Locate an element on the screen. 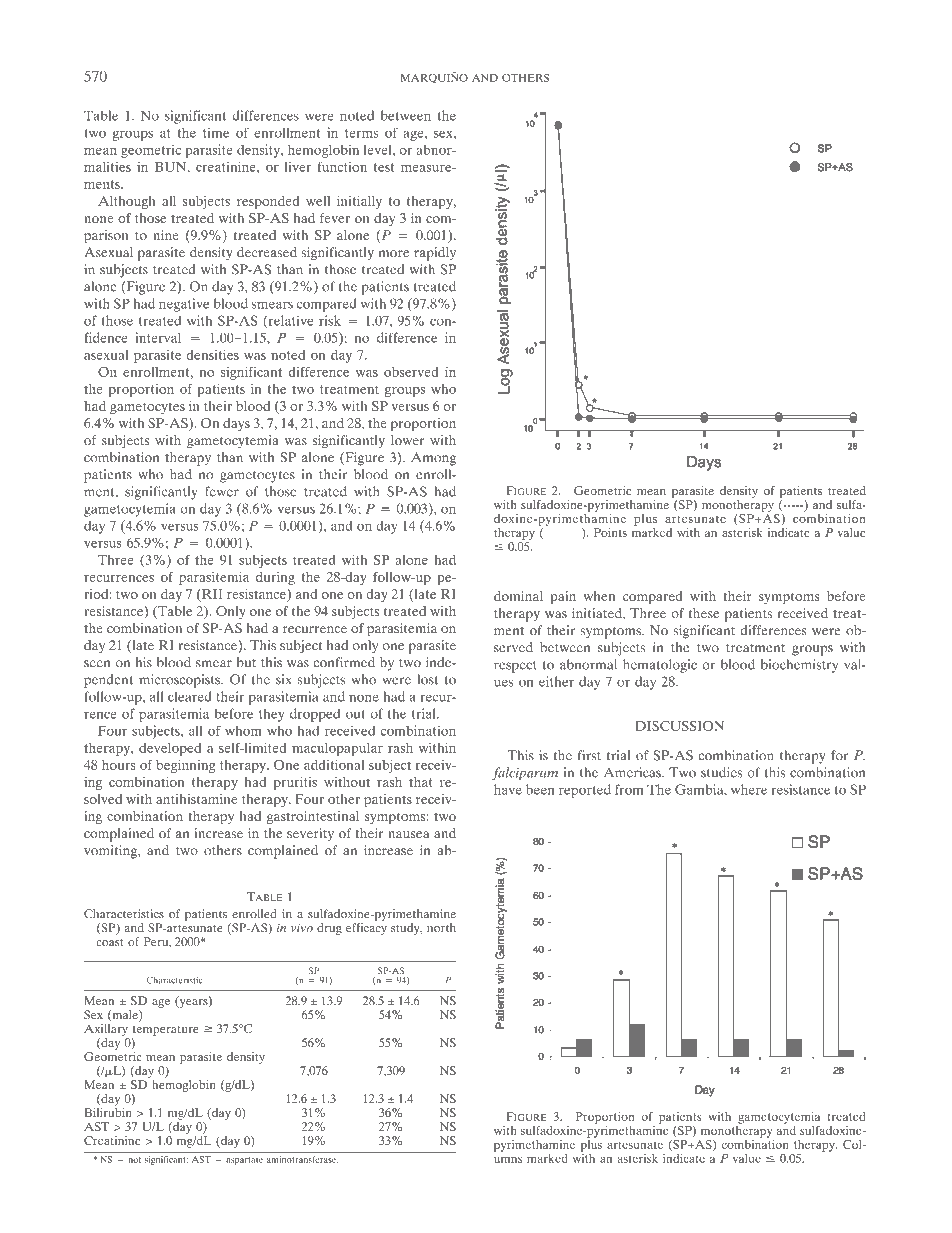 The height and width of the screenshot is (1233, 952). lower is located at coordinates (407, 440).
